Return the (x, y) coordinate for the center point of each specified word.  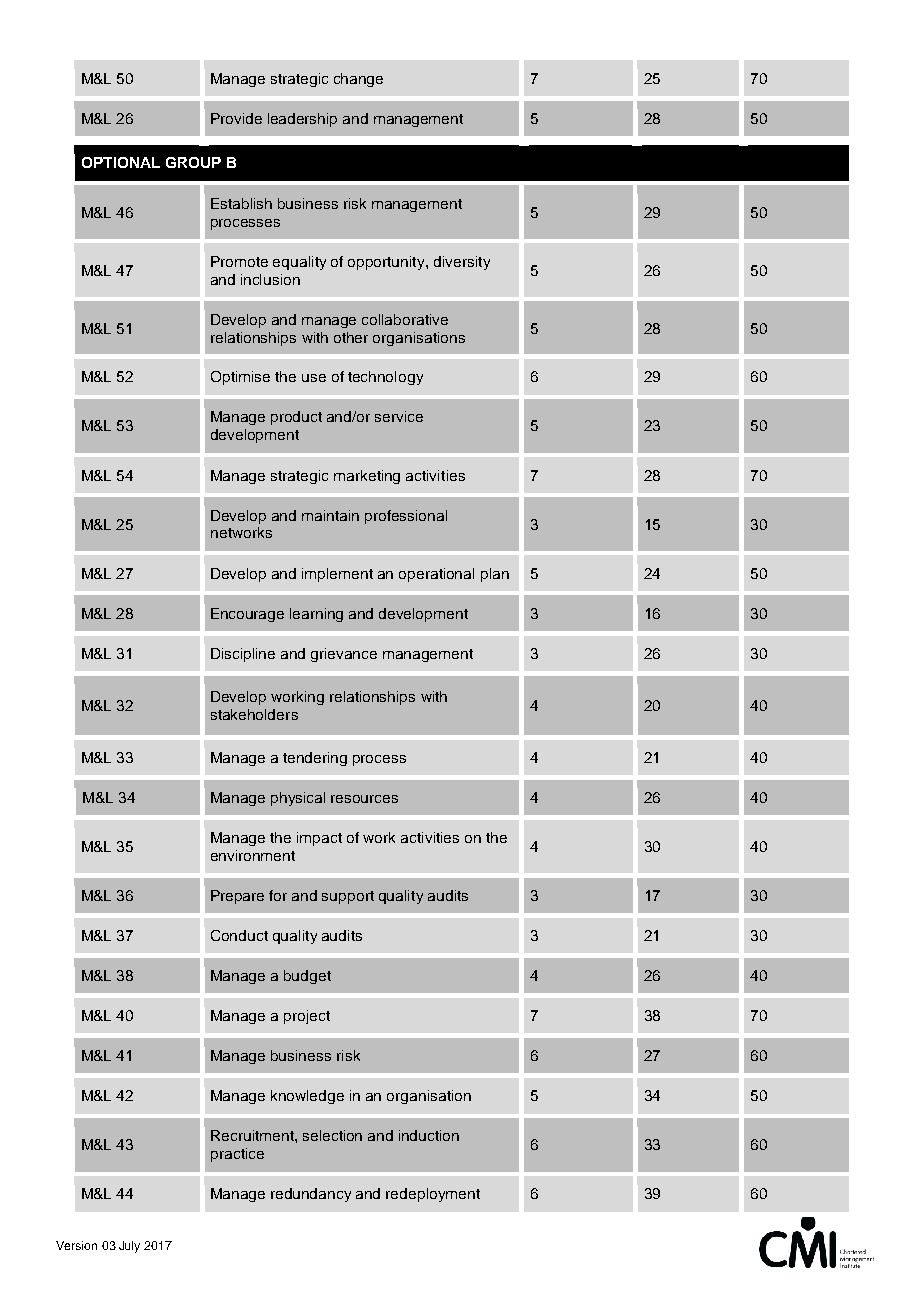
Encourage (247, 615)
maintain (330, 515)
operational (436, 575)
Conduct (239, 935)
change (358, 80)
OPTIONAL (121, 162)
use (314, 378)
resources (364, 799)
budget (307, 977)
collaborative (405, 319)
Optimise (240, 378)
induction (429, 1135)
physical (298, 799)
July (129, 1247)
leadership (302, 120)
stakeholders (254, 714)
